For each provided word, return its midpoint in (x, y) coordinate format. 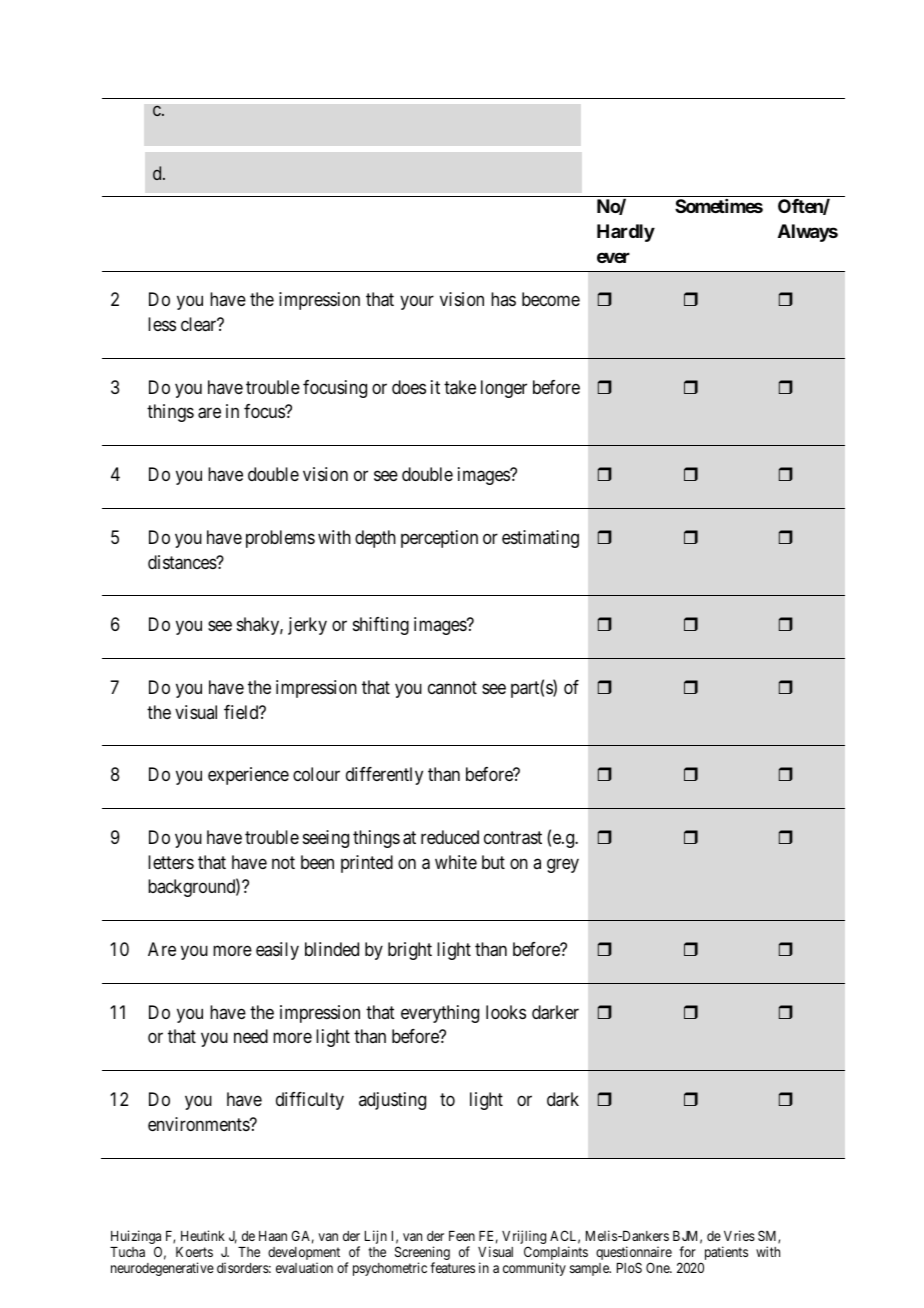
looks (506, 1012)
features (452, 1267)
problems (280, 539)
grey (563, 865)
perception (439, 539)
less (162, 324)
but (493, 862)
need (251, 1036)
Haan (273, 1236)
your (417, 303)
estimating (540, 539)
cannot (452, 687)
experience (248, 776)
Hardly (626, 233)
